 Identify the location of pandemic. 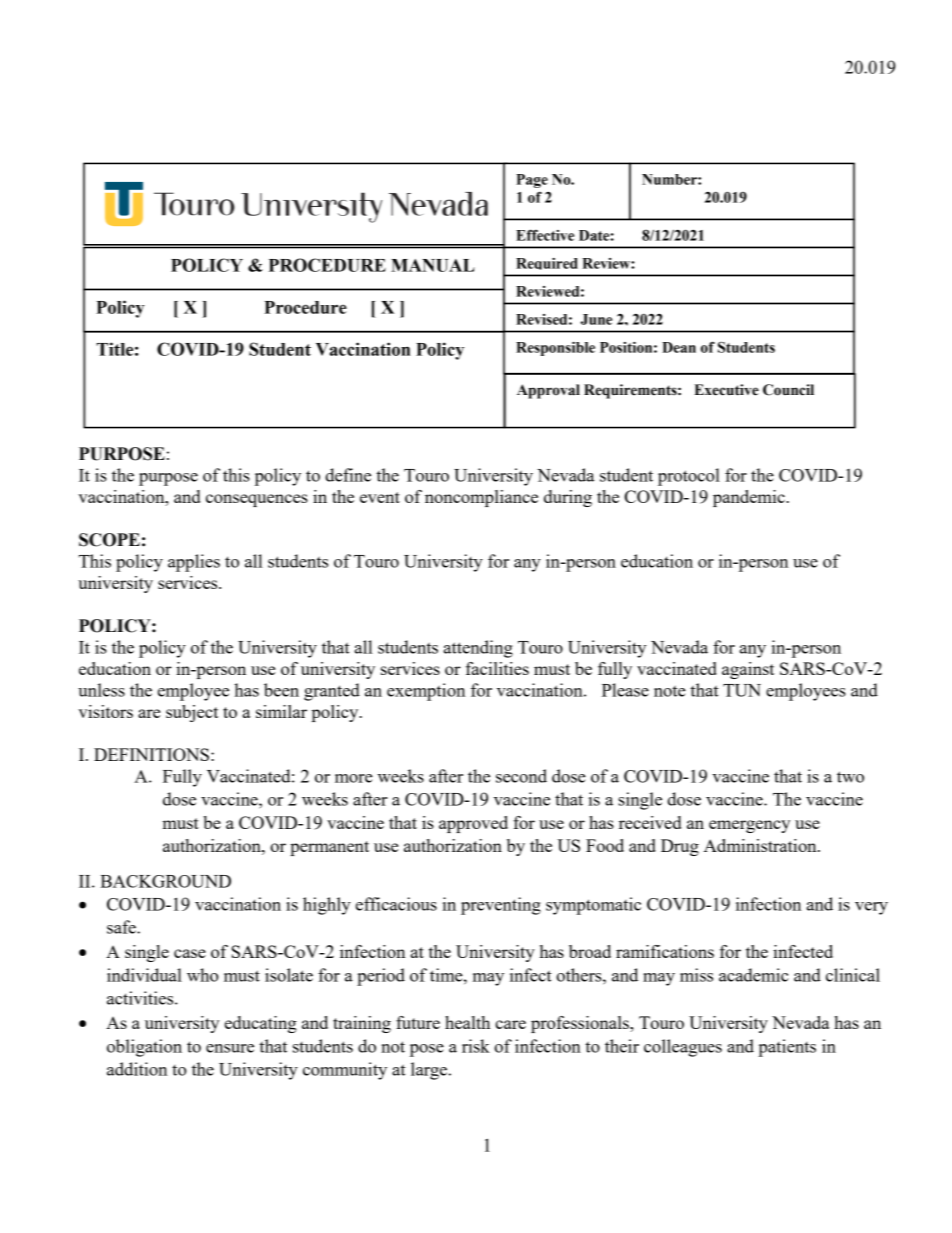
(750, 498).
